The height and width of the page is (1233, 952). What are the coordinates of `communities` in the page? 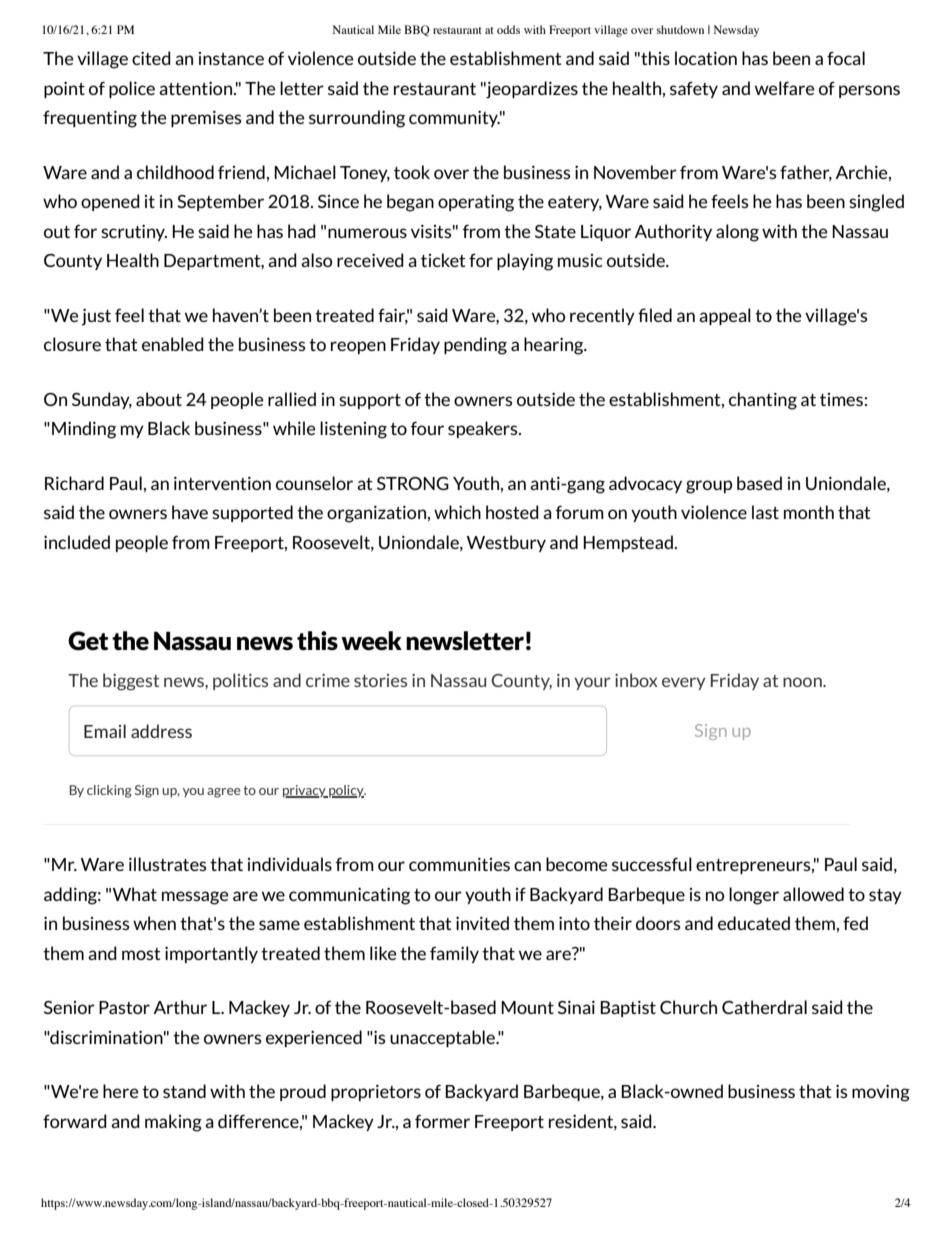 It's located at (459, 864).
